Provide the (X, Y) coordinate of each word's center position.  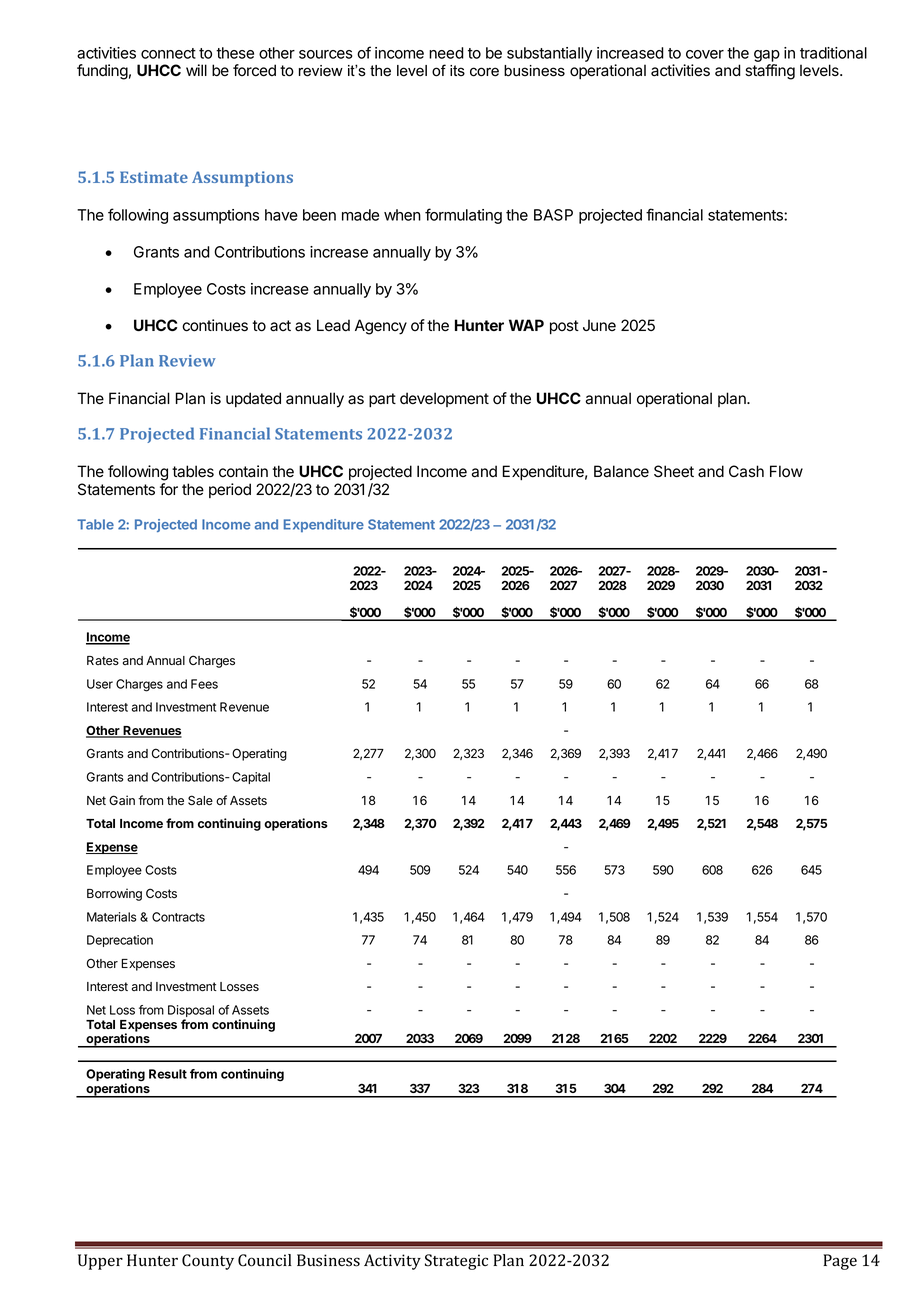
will (196, 70)
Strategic (456, 1262)
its (457, 71)
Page (840, 1262)
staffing (770, 72)
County (208, 1262)
